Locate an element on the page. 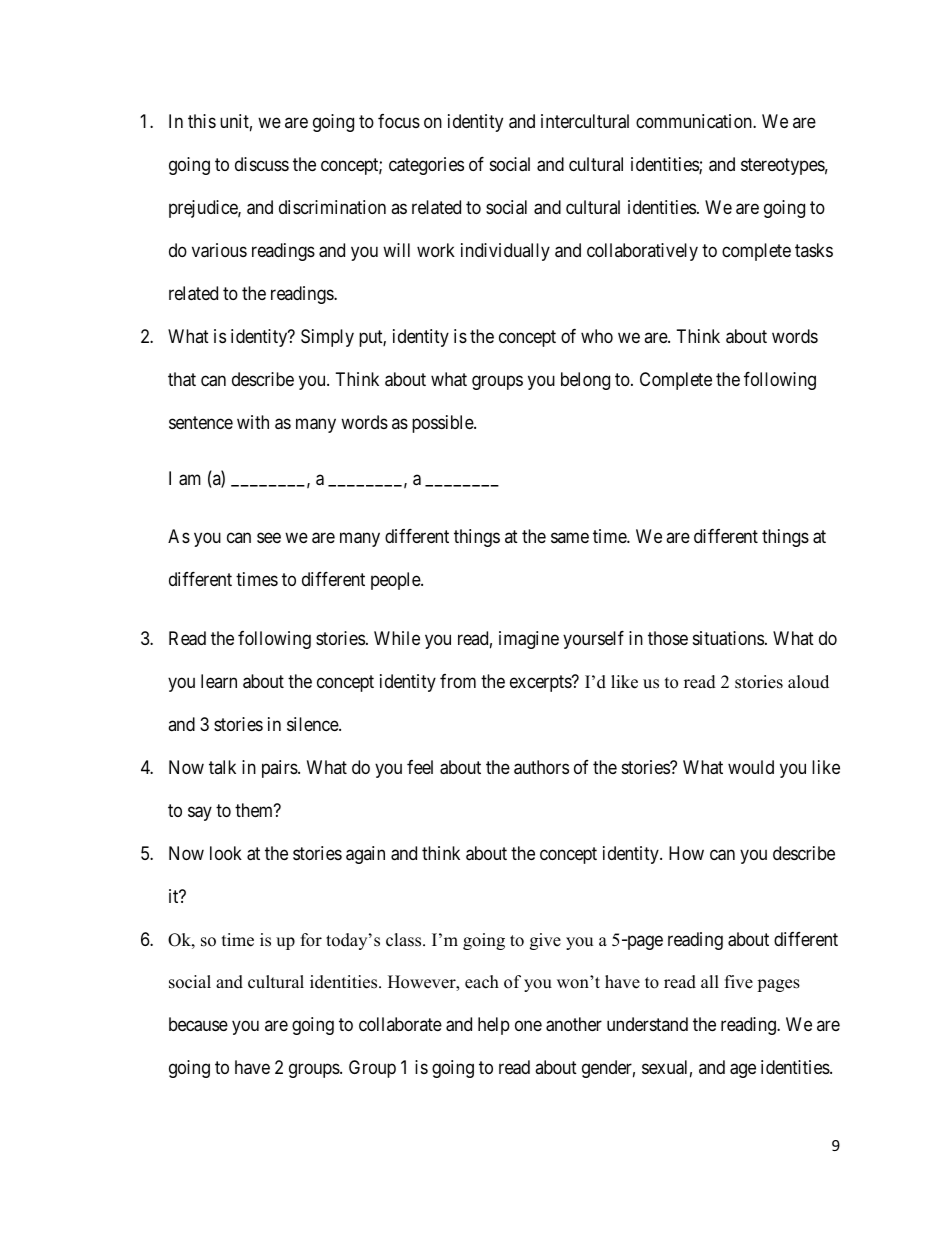 Image resolution: width=952 pixels, height=1233 pixels. silence is located at coordinates (313, 724).
